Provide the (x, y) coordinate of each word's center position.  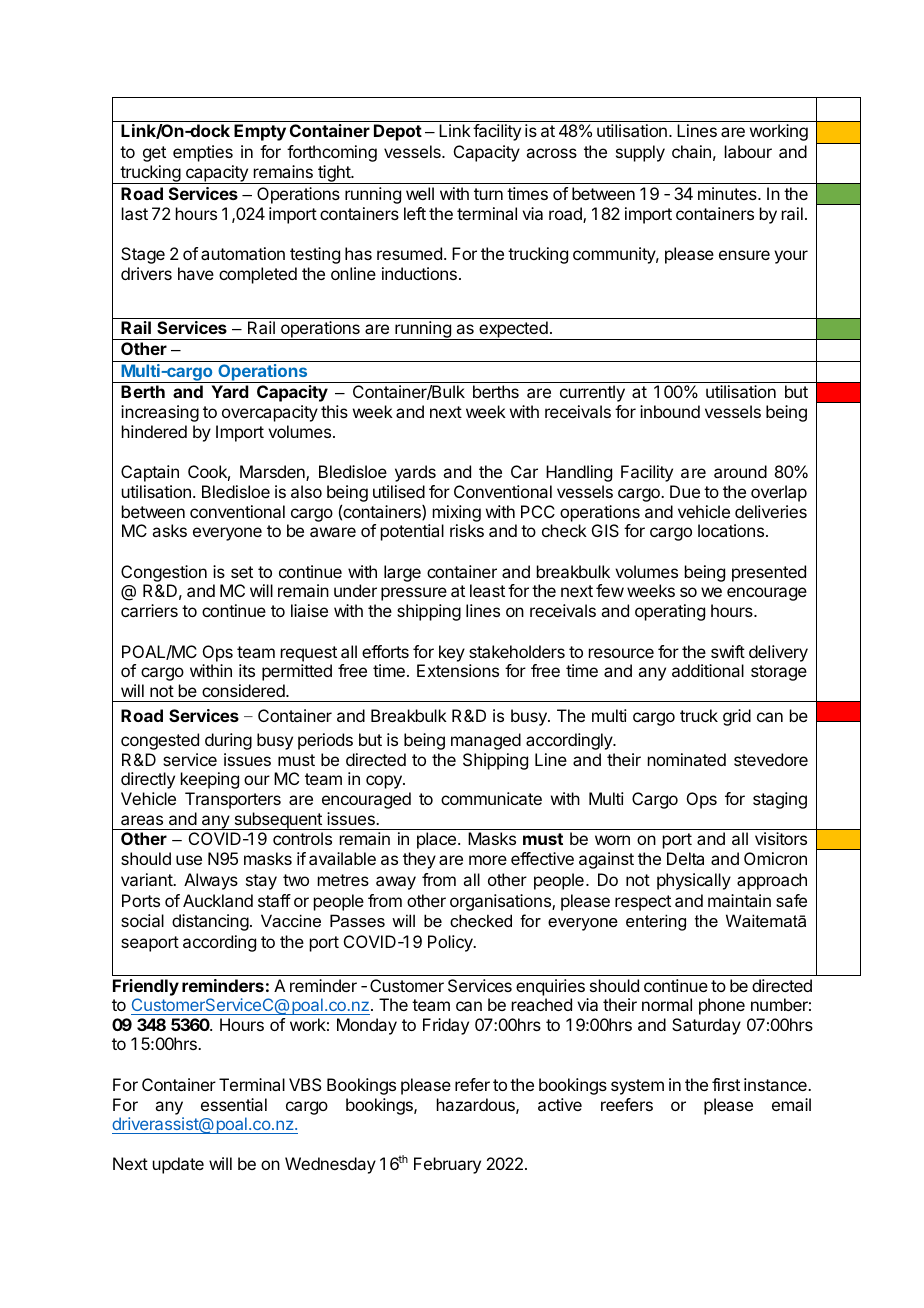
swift (728, 651)
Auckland (218, 900)
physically (694, 881)
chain (691, 151)
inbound (670, 411)
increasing (160, 413)
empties (203, 153)
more (488, 860)
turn (488, 194)
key (452, 653)
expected (513, 330)
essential (234, 1104)
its (247, 670)
